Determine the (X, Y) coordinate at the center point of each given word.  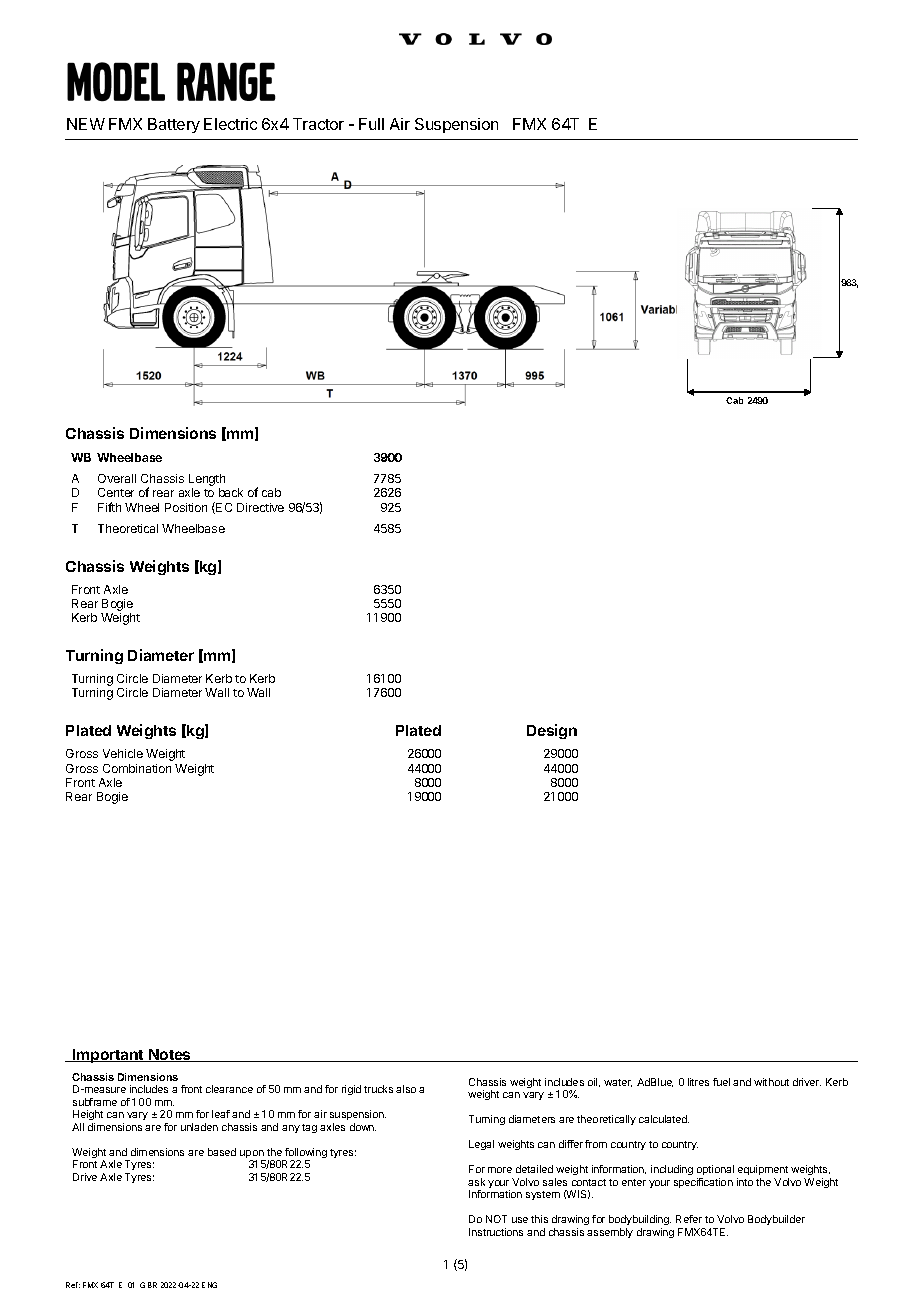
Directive (260, 507)
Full (371, 124)
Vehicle (123, 753)
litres (698, 1082)
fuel (721, 1082)
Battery (174, 125)
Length (207, 481)
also (406, 1089)
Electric (230, 124)
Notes (170, 1055)
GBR (148, 1285)
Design (552, 731)
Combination (137, 768)
